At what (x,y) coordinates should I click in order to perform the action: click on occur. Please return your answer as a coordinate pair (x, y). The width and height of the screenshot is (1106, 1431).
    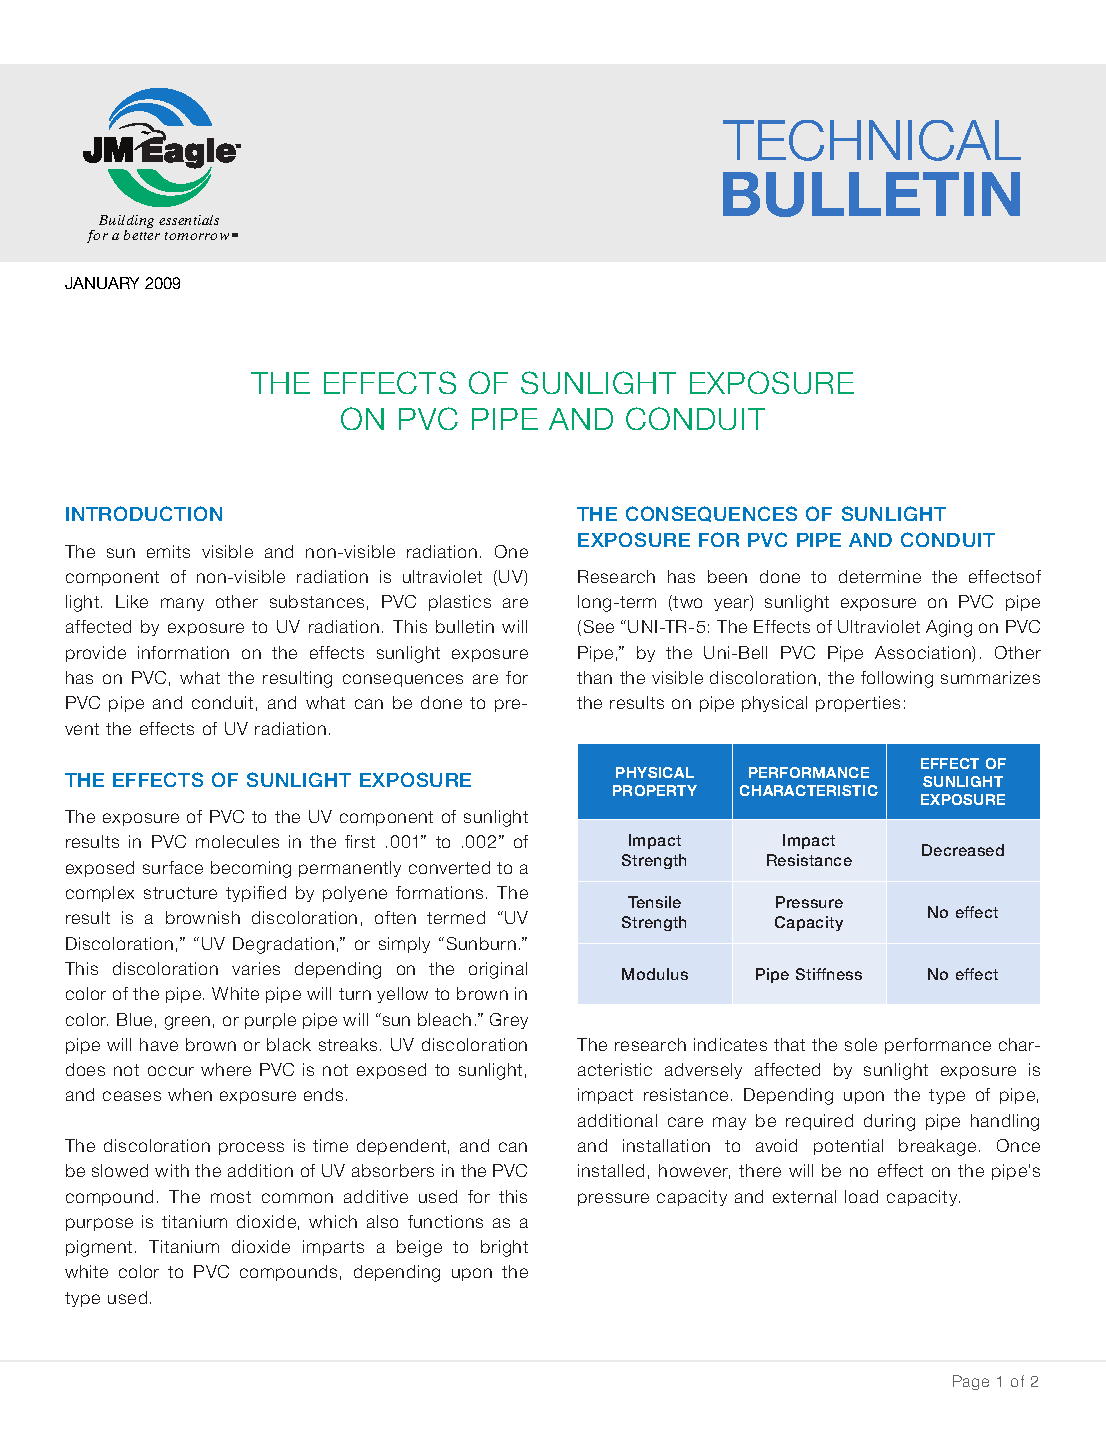
    Looking at the image, I should click on (171, 1071).
